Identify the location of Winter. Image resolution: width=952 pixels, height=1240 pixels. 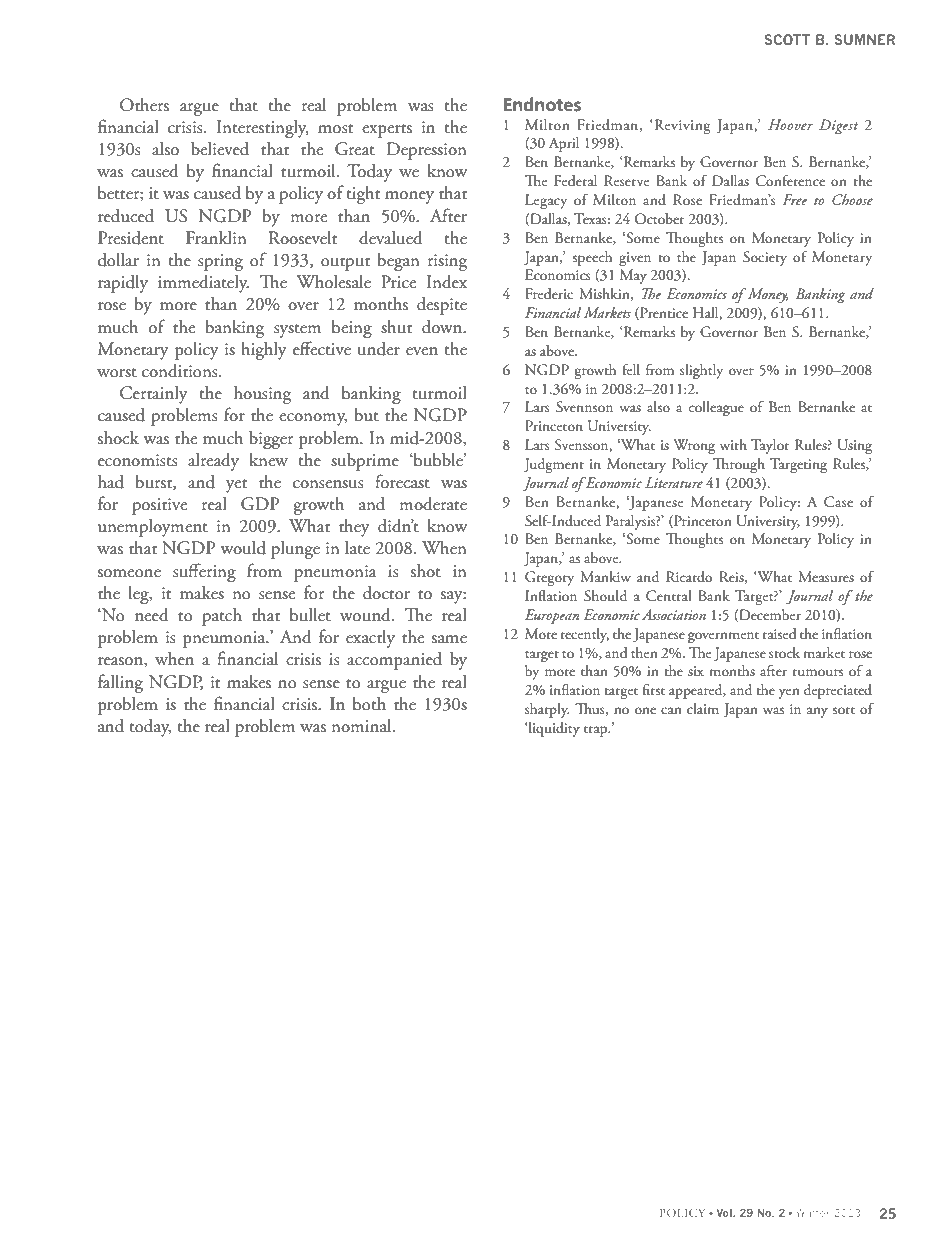
(813, 1213).
